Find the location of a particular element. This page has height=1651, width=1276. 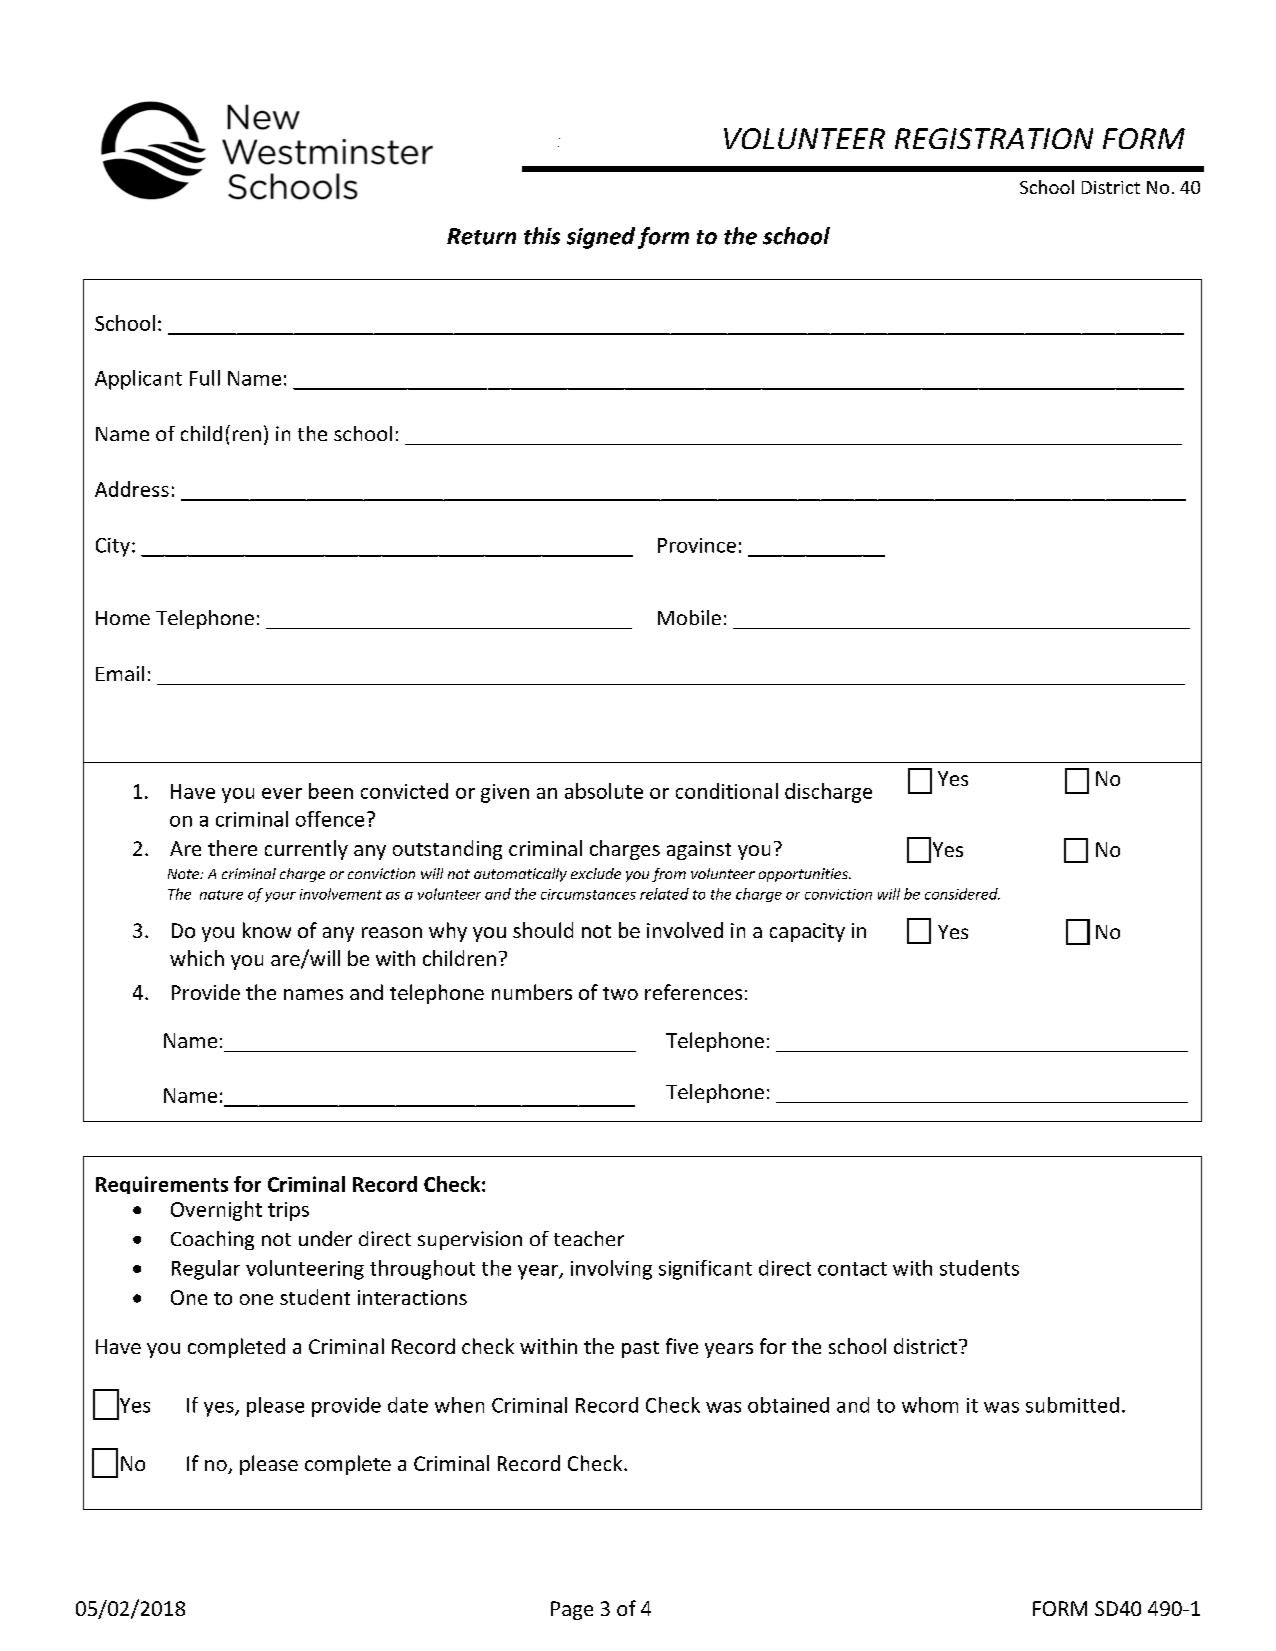

Full is located at coordinates (205, 378).
